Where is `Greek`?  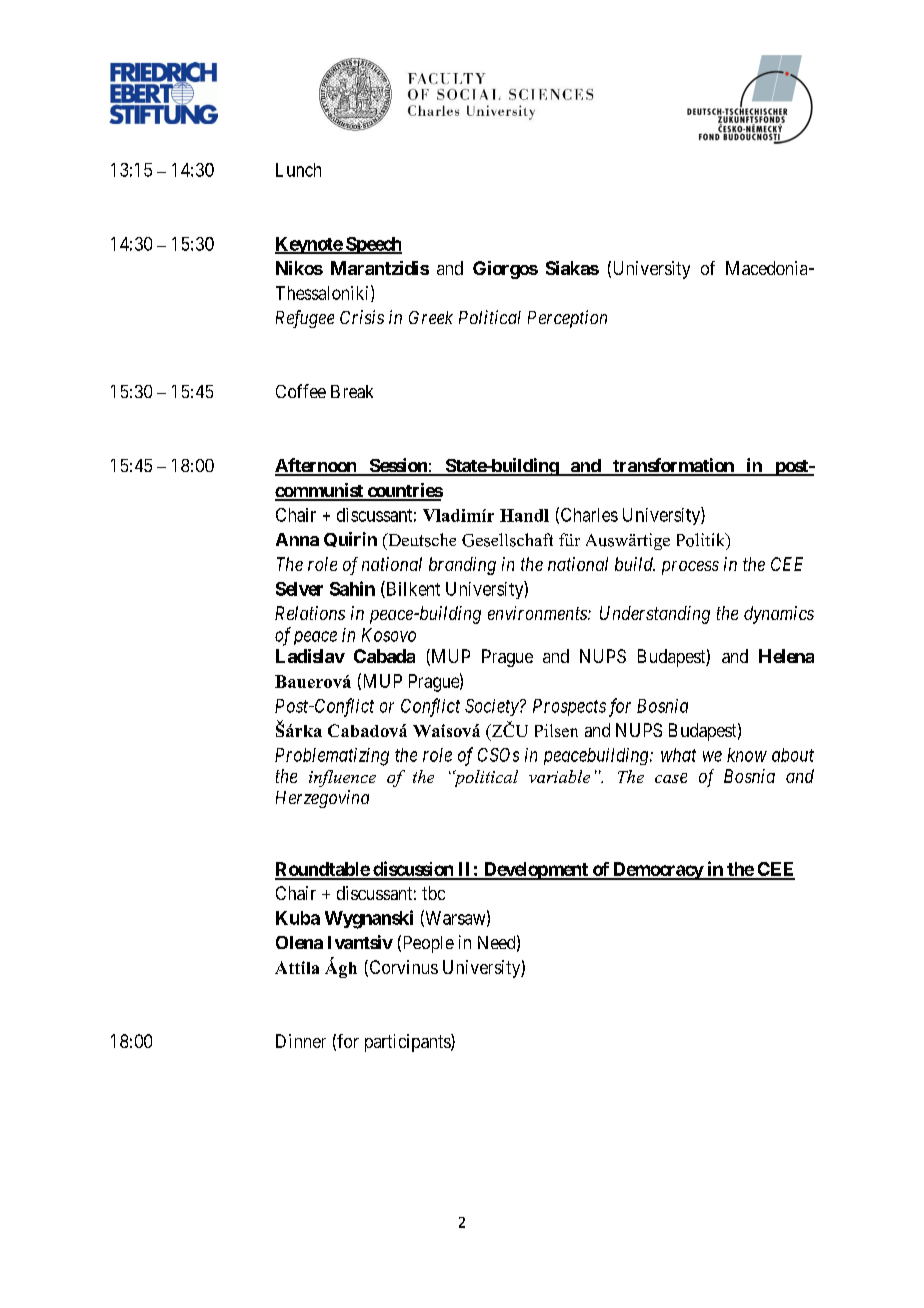 Greek is located at coordinates (431, 317).
